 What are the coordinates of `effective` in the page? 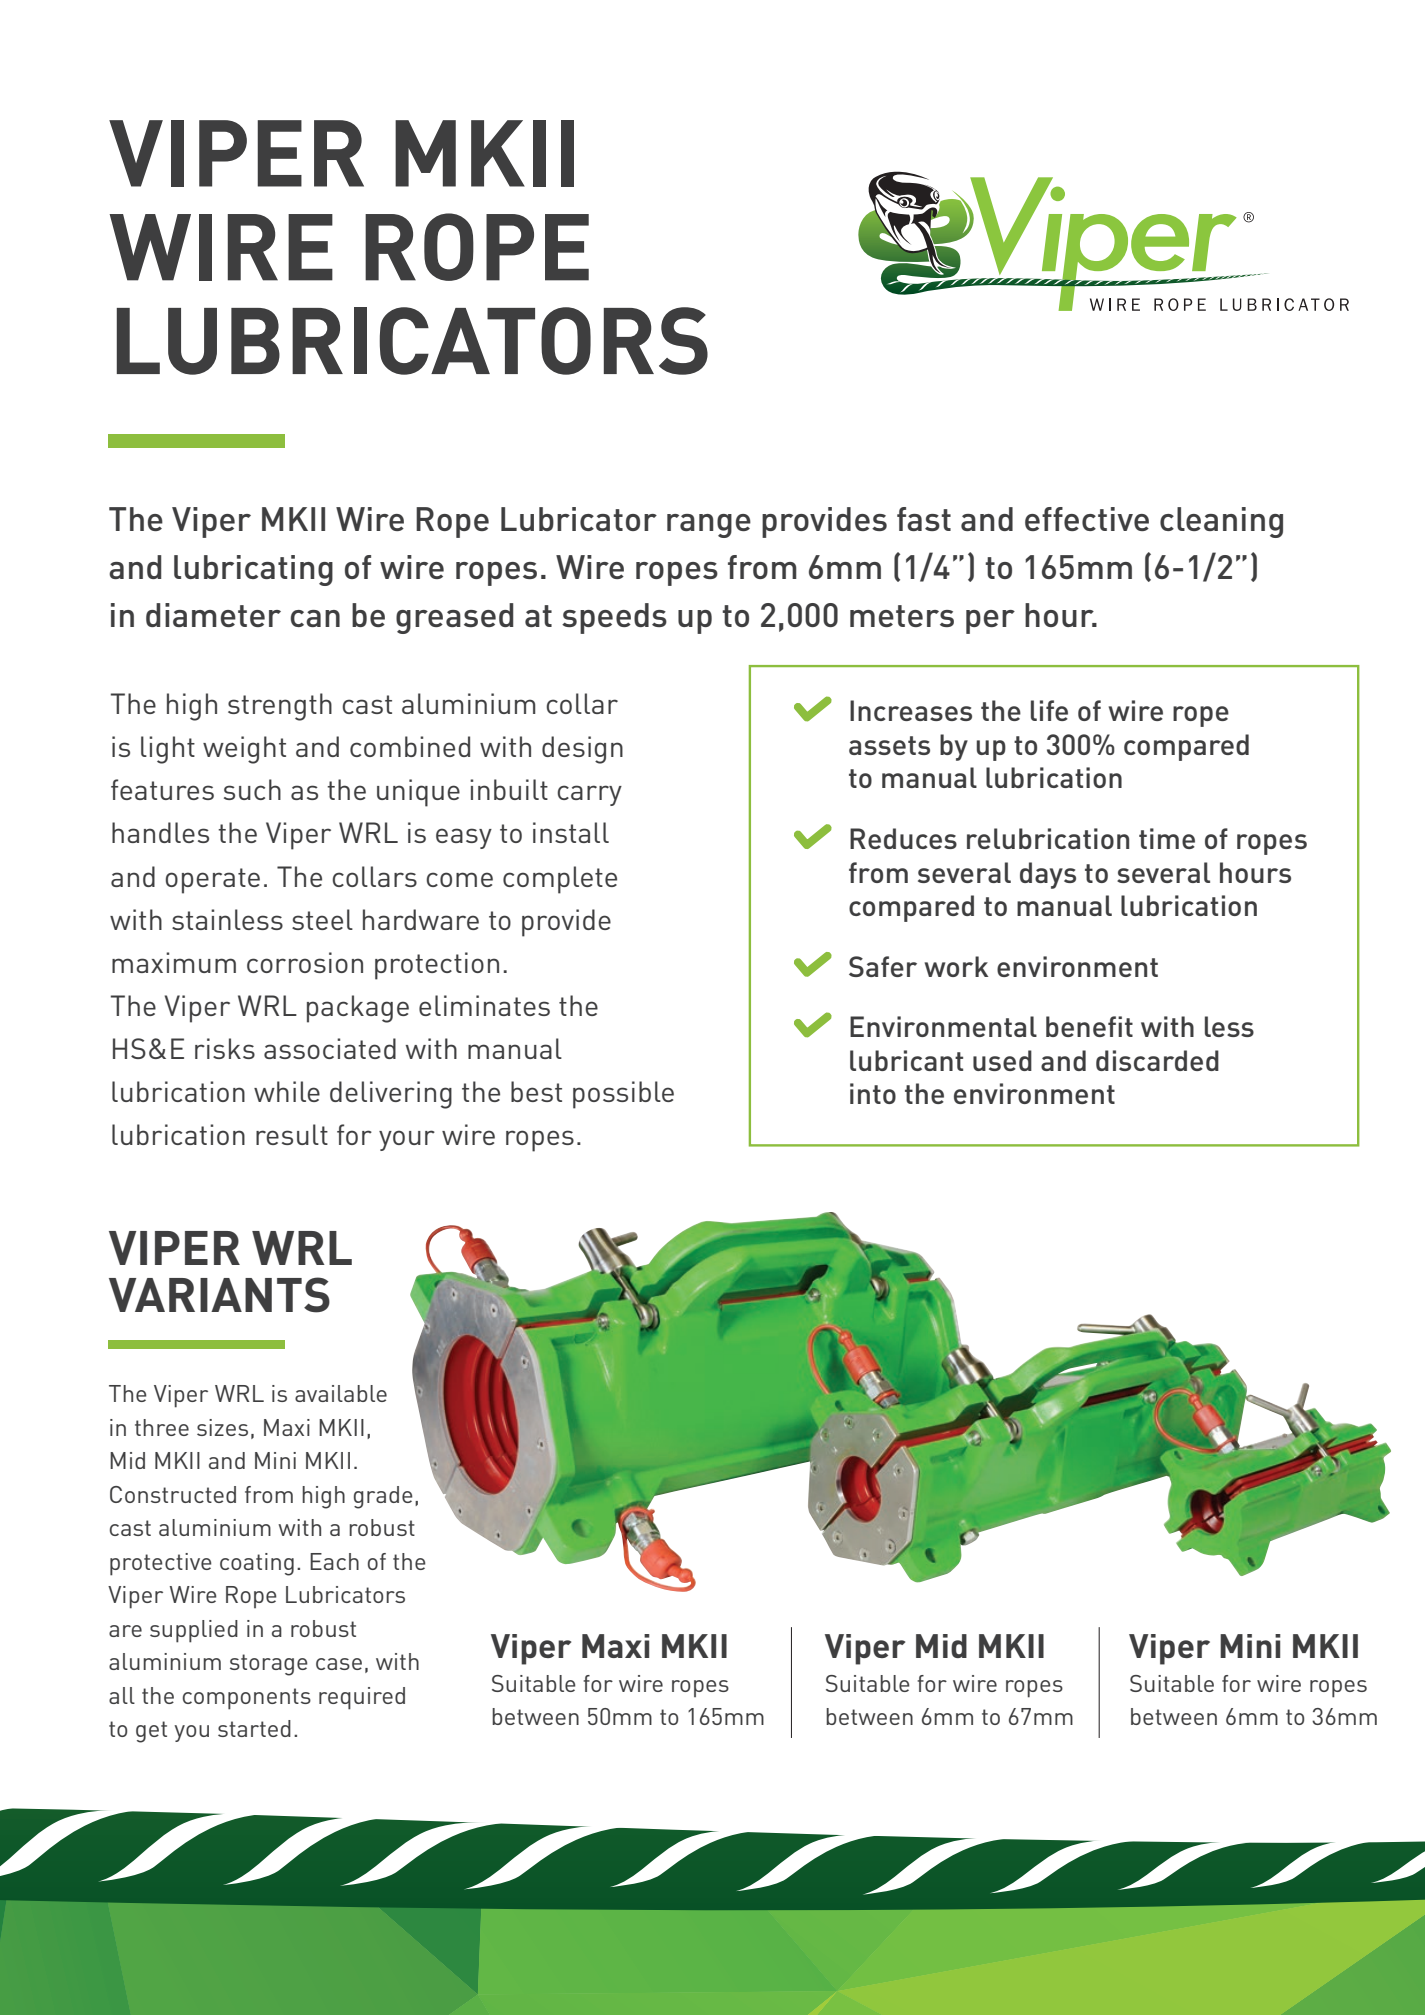 It's located at (1087, 519).
